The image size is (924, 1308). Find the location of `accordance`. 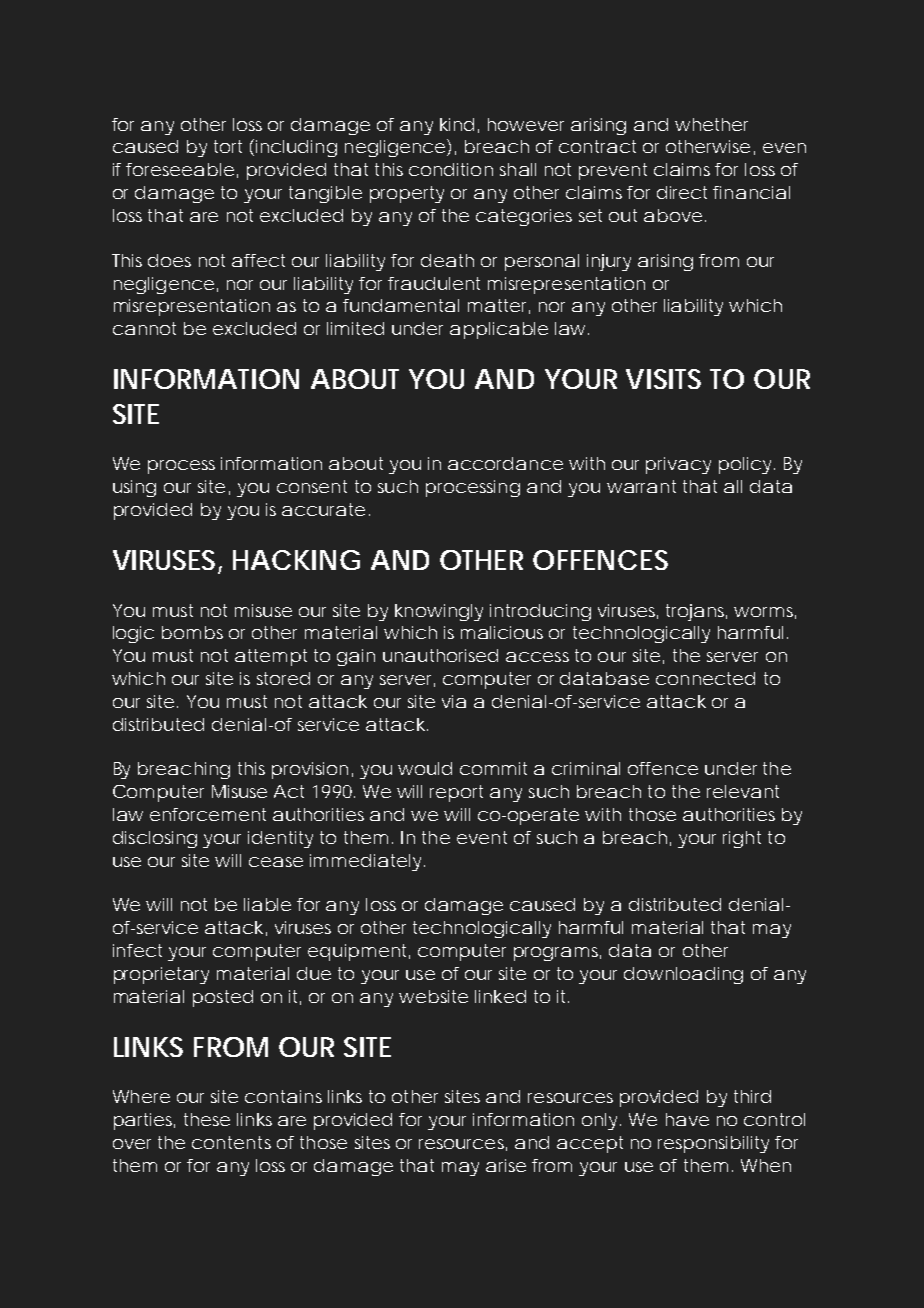

accordance is located at coordinates (505, 463).
